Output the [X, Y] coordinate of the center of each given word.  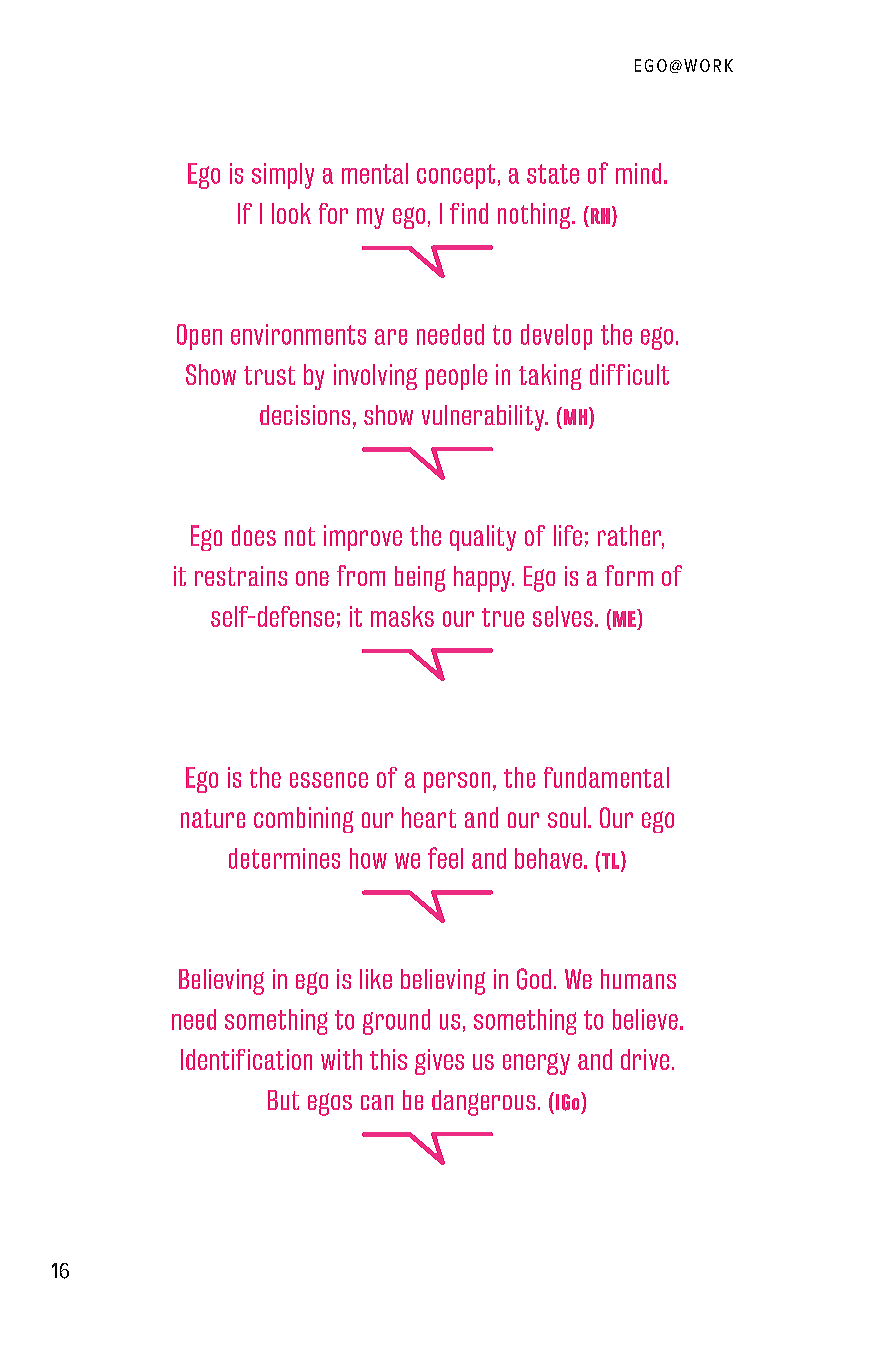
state [553, 174]
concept [456, 176]
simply [283, 176]
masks [402, 616]
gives [439, 1062]
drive [645, 1059]
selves [563, 616]
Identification [246, 1059]
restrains [241, 576]
